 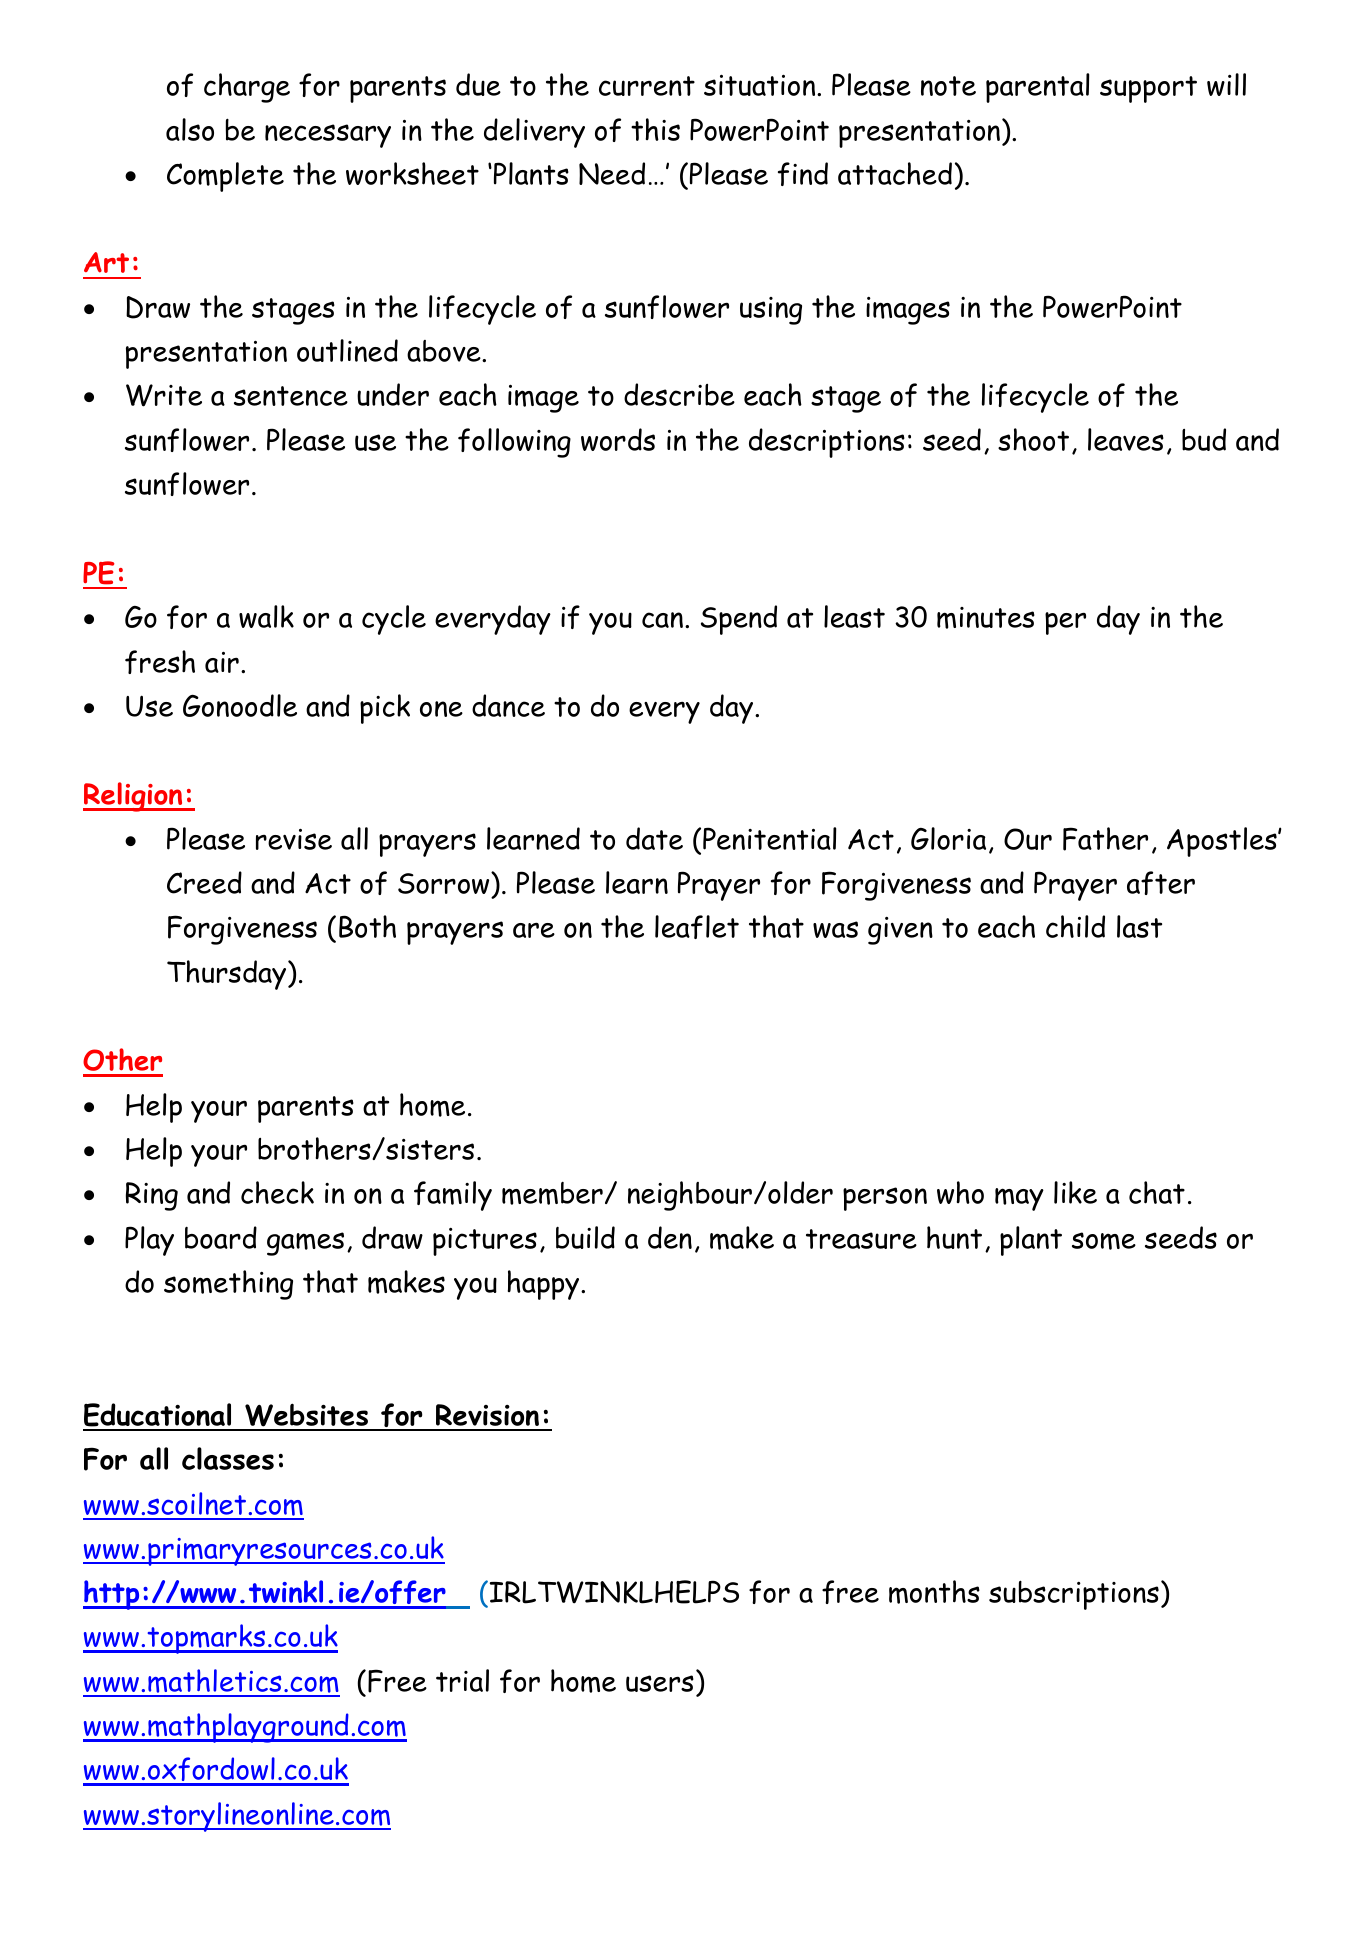 I want to click on member, so click(x=552, y=1193).
